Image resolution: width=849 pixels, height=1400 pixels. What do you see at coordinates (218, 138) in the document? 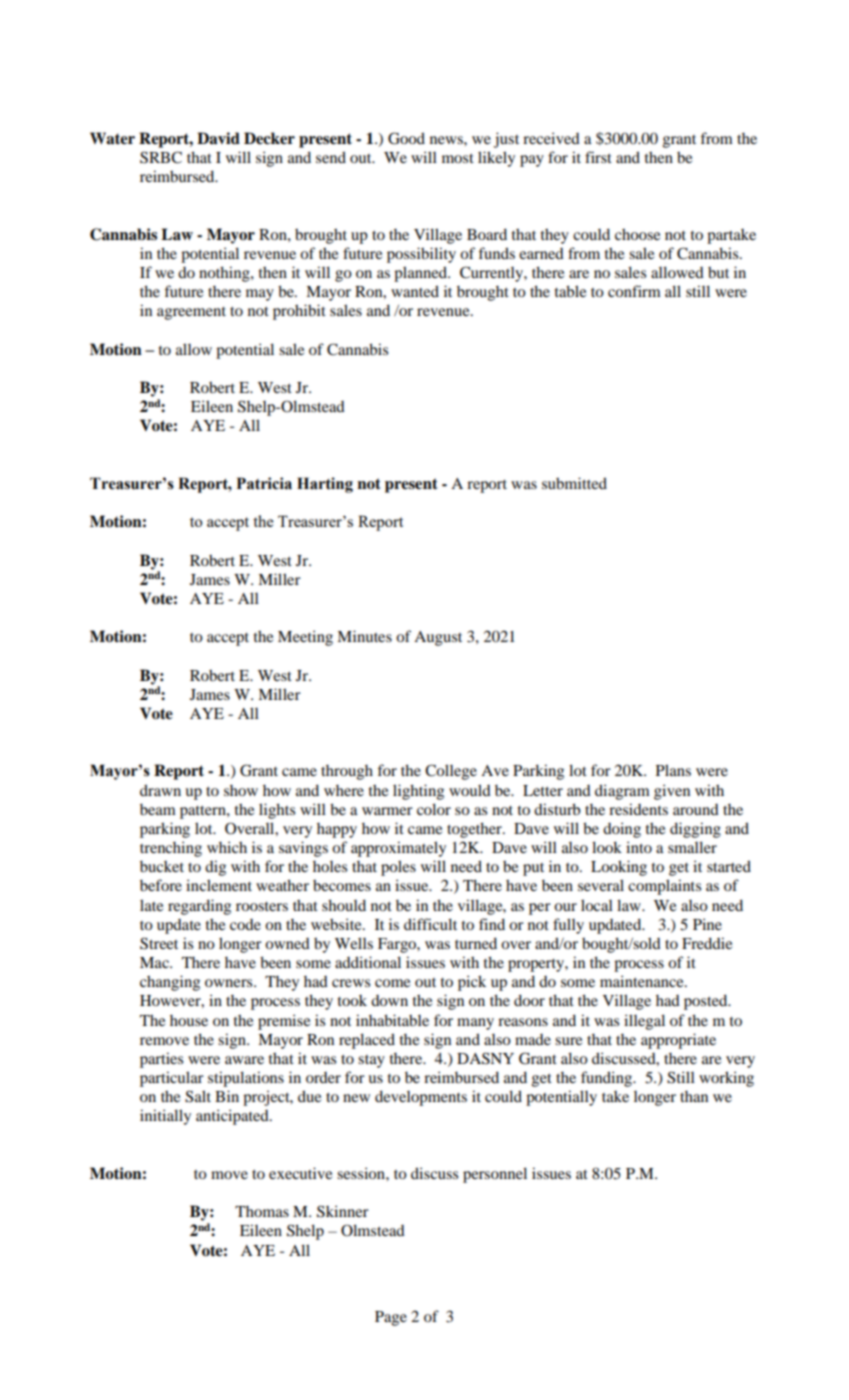
I see `David` at bounding box center [218, 138].
